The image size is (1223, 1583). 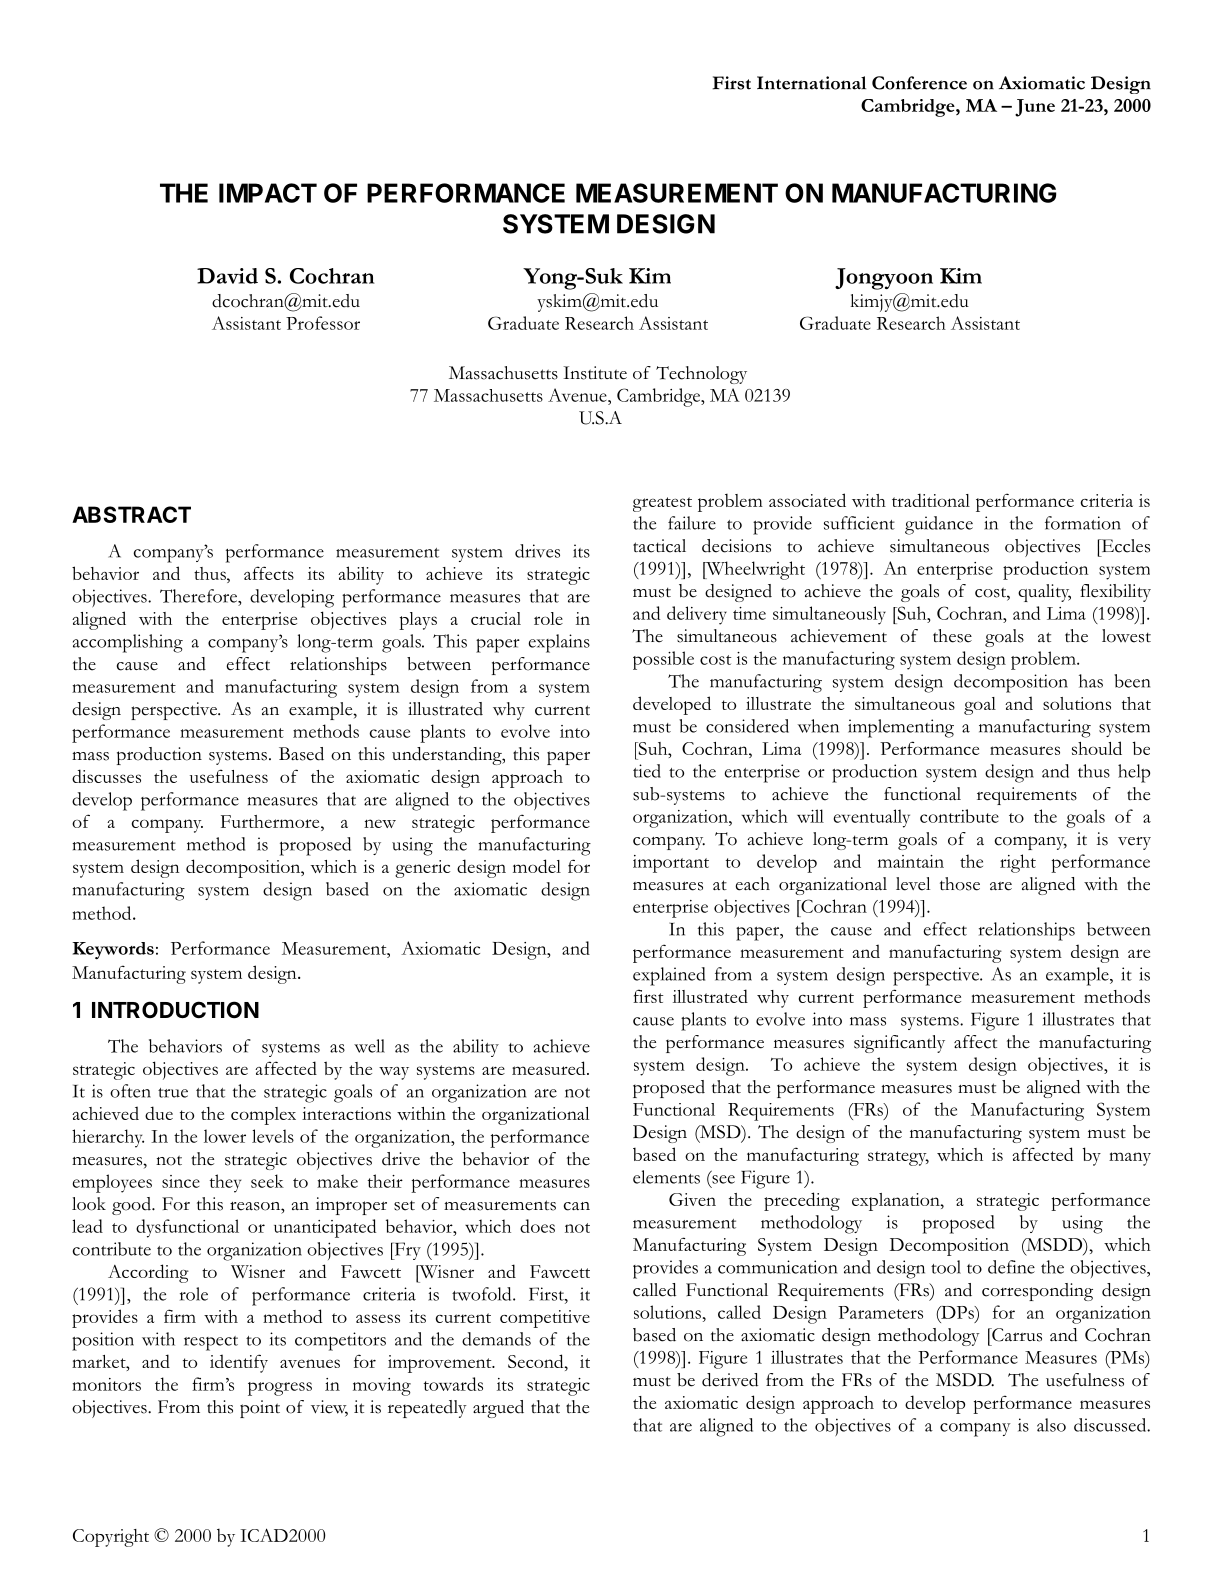 I want to click on tactical, so click(x=659, y=546).
